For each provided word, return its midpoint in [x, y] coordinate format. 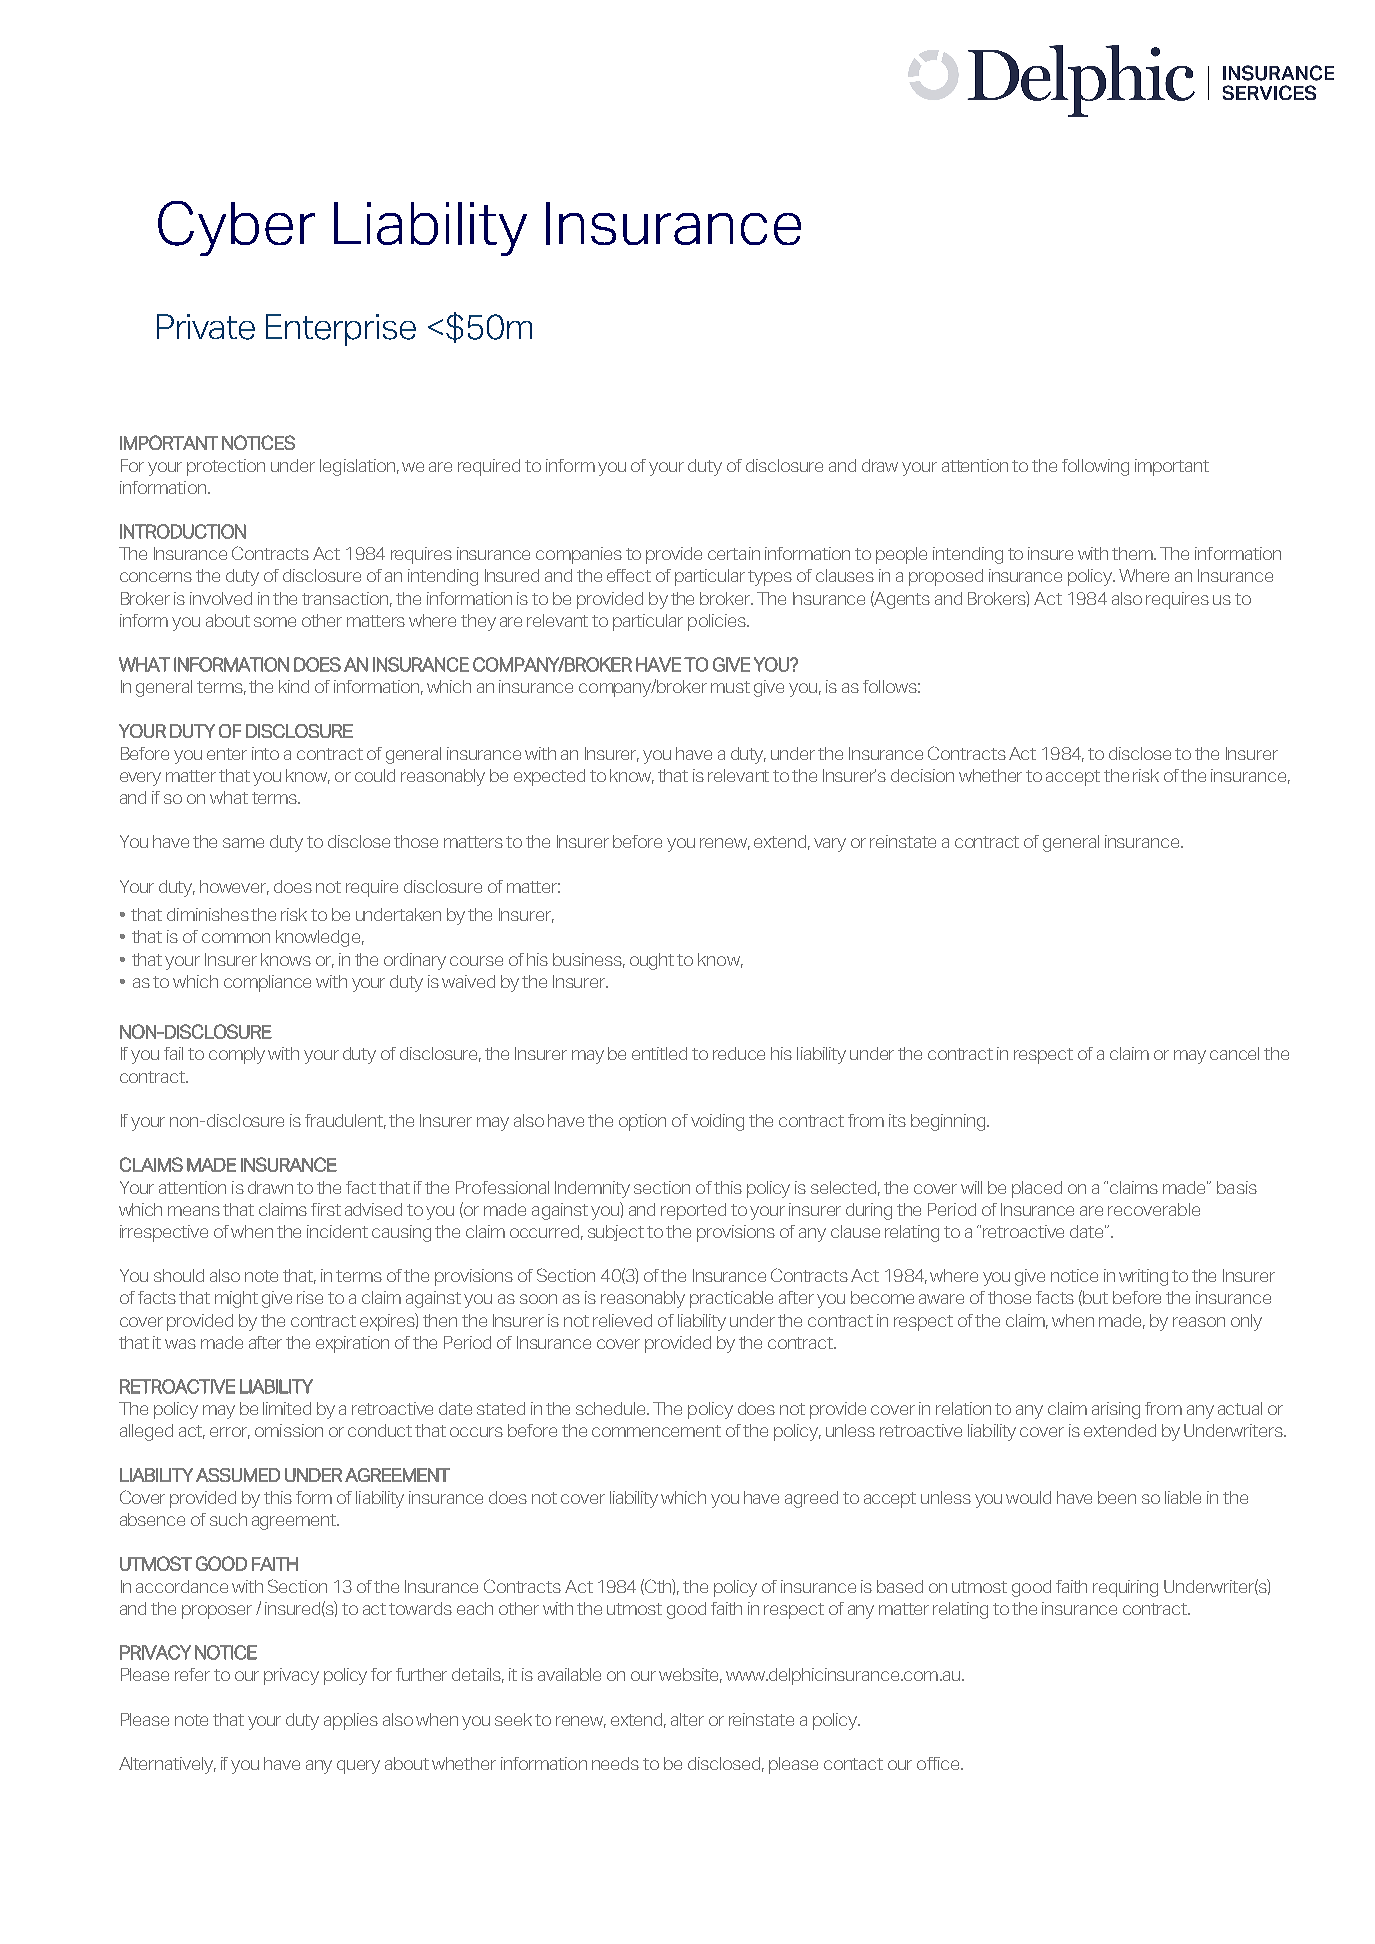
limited [287, 1408]
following [1095, 467]
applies [351, 1721]
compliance [267, 983]
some [275, 622]
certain [734, 553]
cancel [1234, 1053]
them [1134, 553]
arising [1116, 1410]
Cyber [236, 228]
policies [718, 622]
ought [652, 961]
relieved [622, 1320]
